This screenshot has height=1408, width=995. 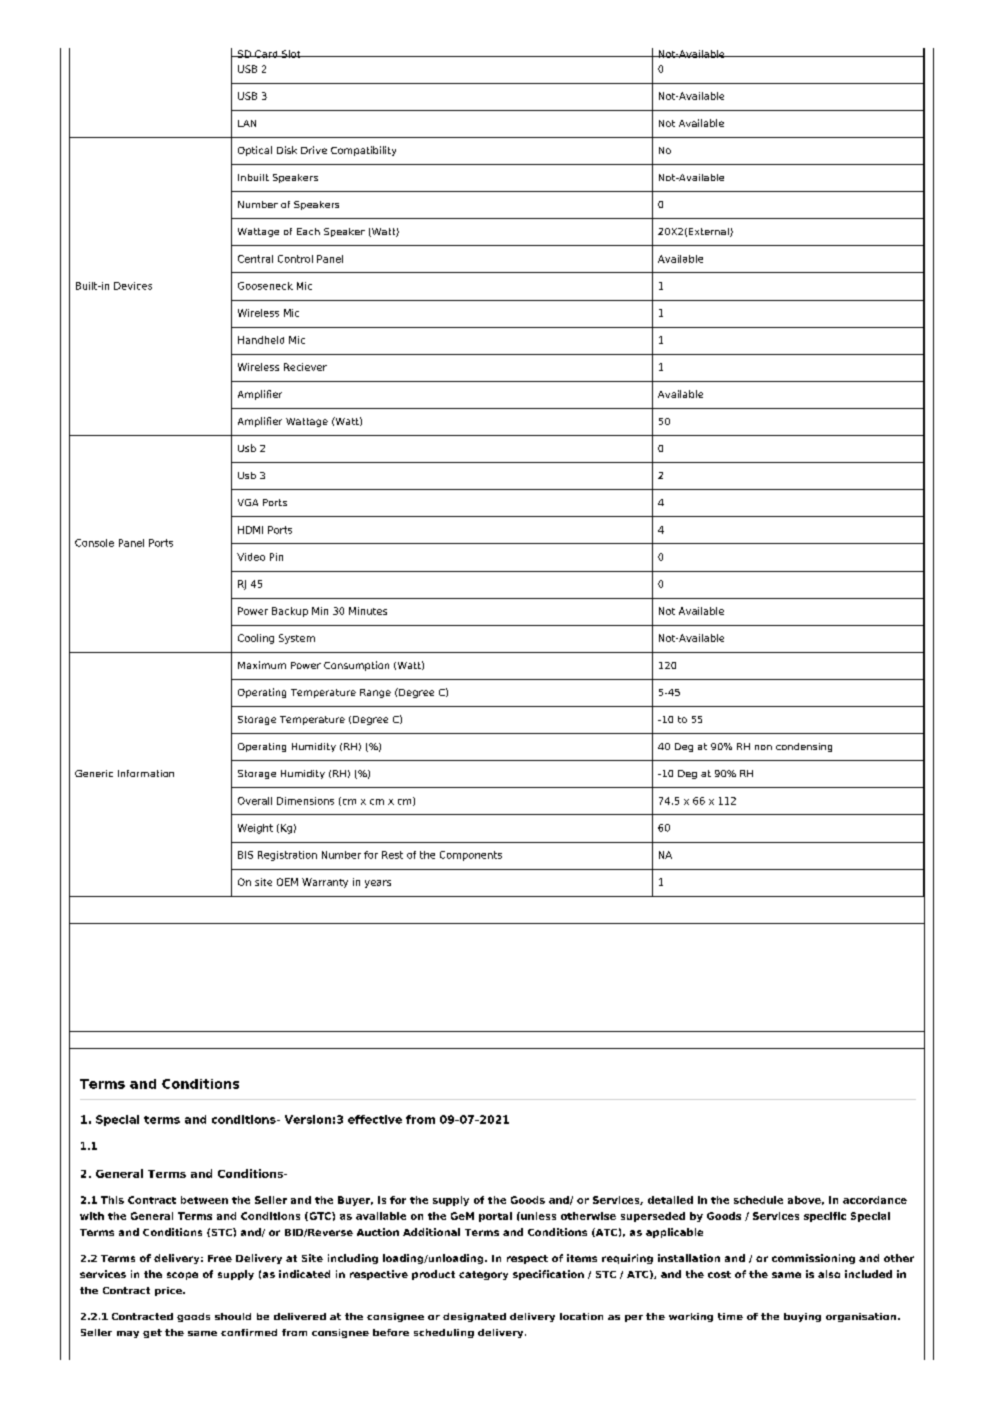 I want to click on price, so click(x=169, y=1291).
